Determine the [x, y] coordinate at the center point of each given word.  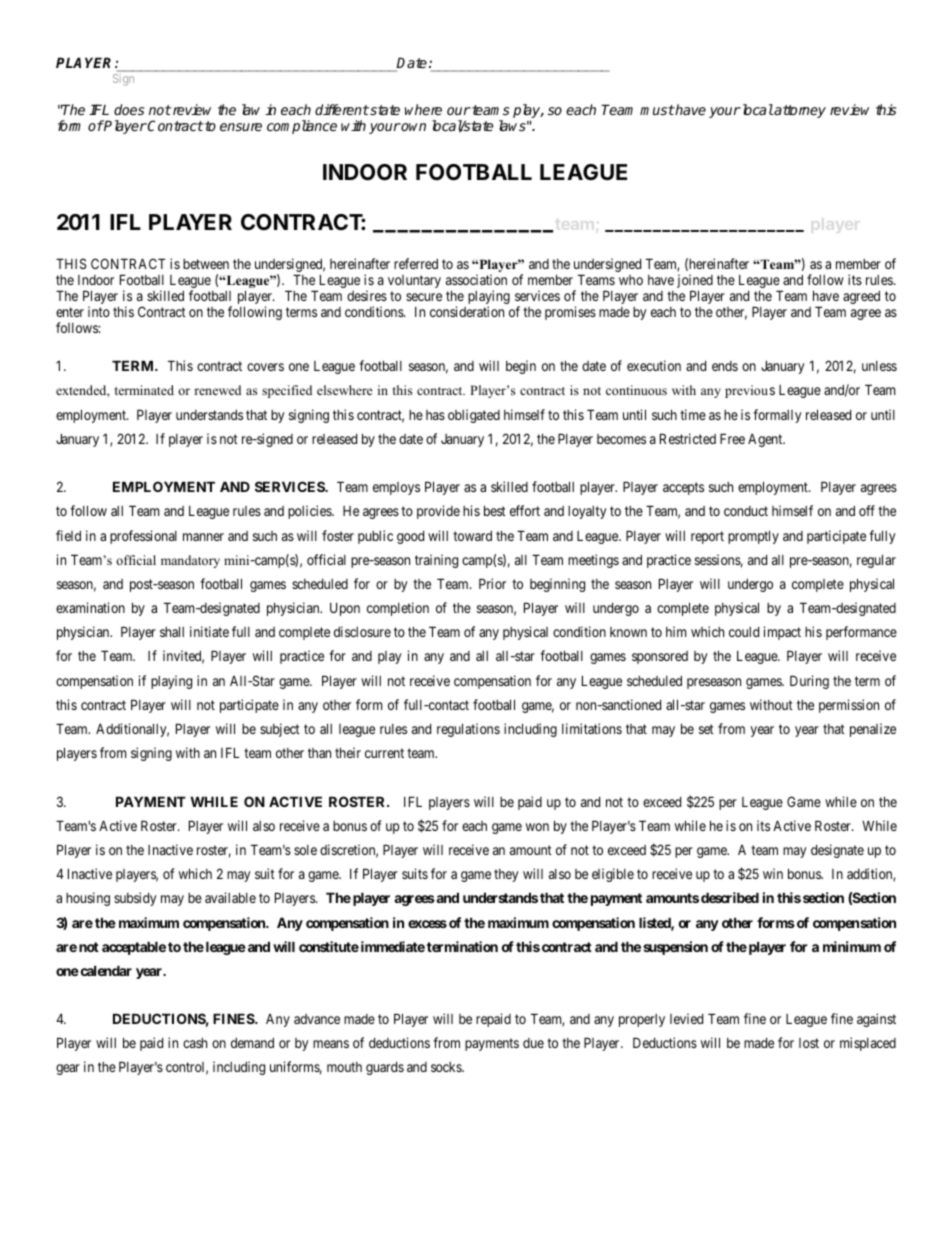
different [342, 109]
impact [782, 633]
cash [195, 1043]
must [657, 110]
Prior [492, 583]
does [129, 109]
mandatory [190, 561]
